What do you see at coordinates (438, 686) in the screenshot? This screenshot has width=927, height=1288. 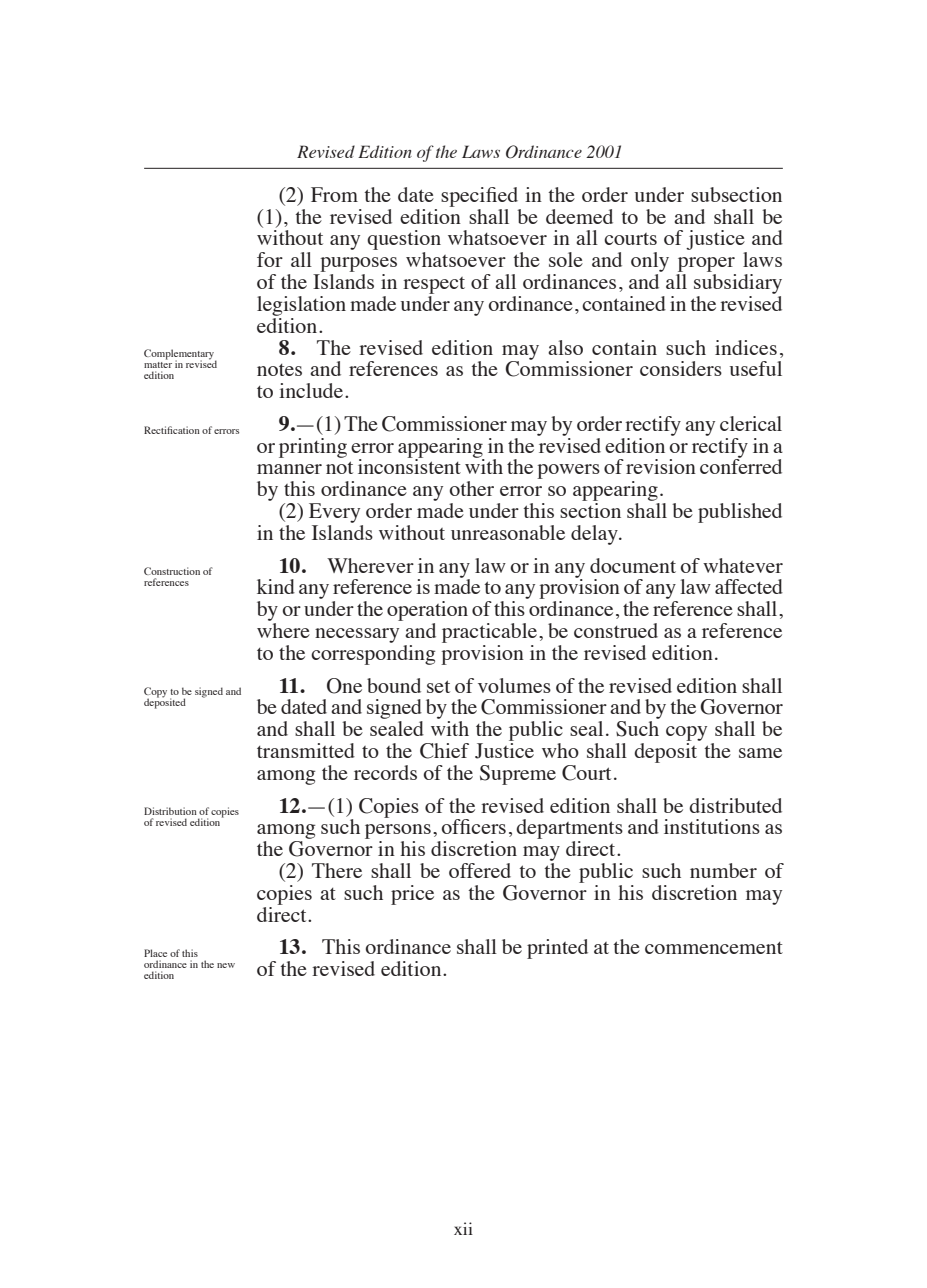 I see `set` at bounding box center [438, 686].
